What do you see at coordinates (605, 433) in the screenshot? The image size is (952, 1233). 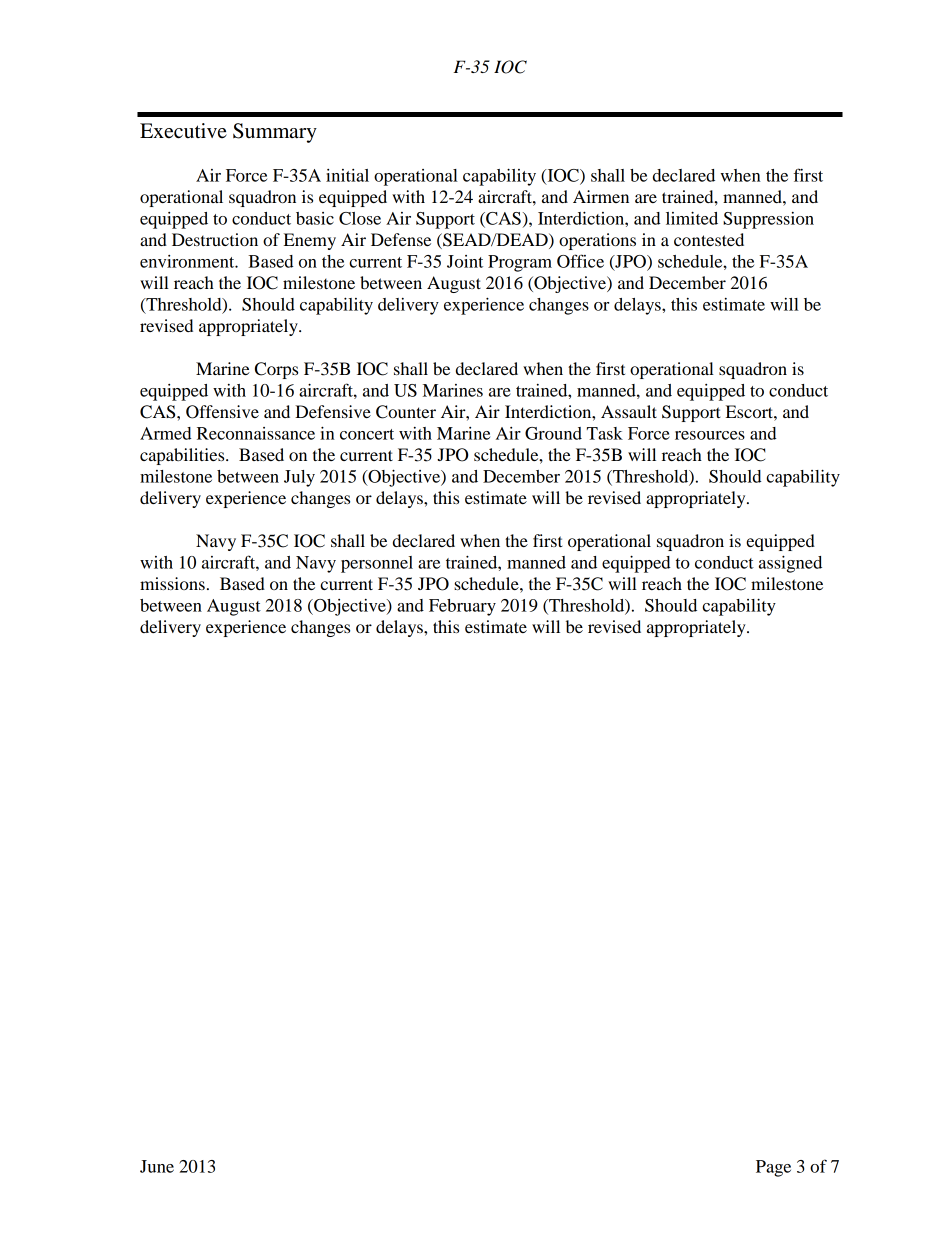 I see `Task` at bounding box center [605, 433].
